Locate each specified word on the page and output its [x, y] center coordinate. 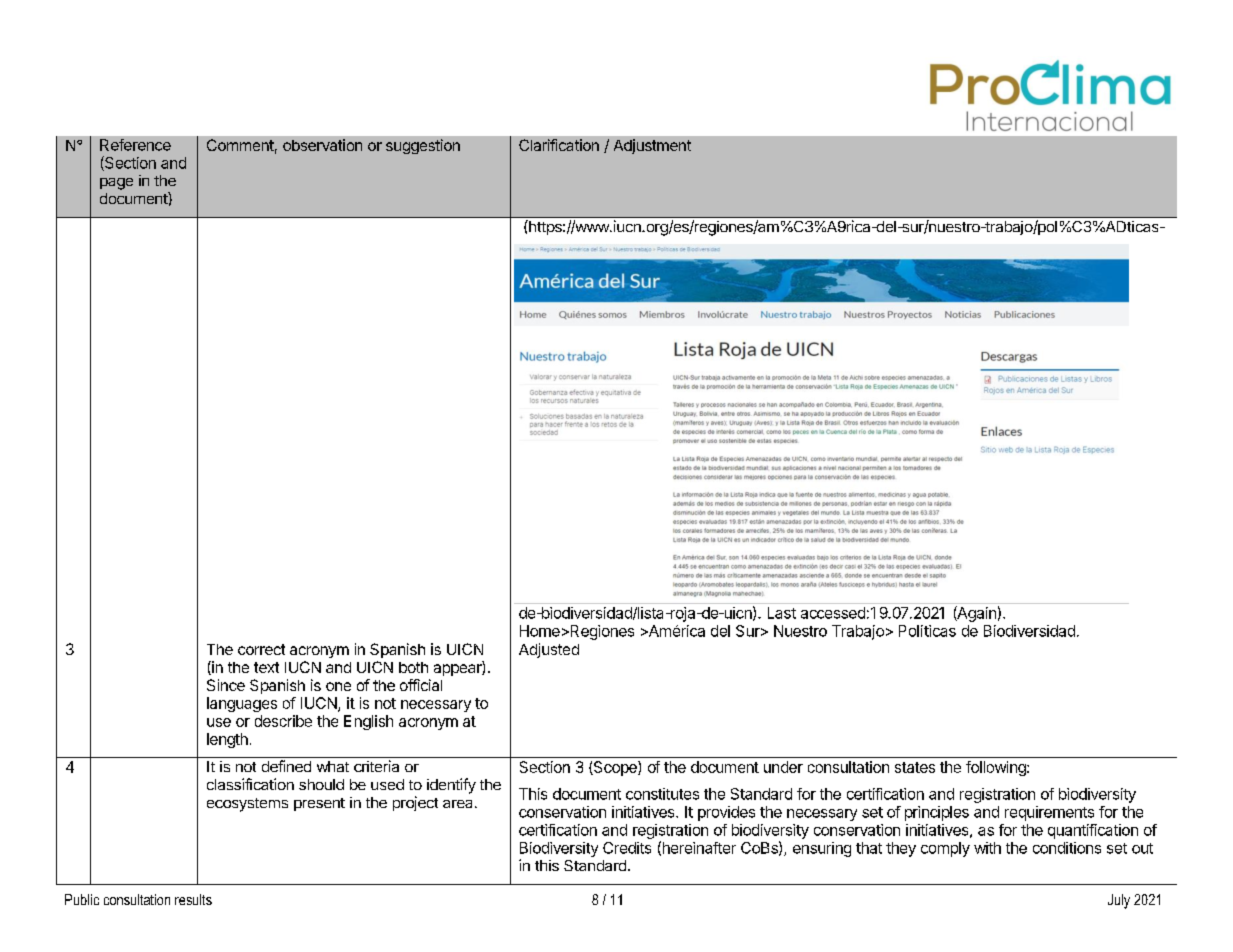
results [193, 899]
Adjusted [549, 650]
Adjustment [652, 146]
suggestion [423, 146]
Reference [135, 145]
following [997, 768]
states [915, 767]
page [116, 184]
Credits [627, 848]
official [421, 685]
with [987, 848]
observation [322, 145]
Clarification [559, 145]
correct [261, 649]
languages [242, 704]
